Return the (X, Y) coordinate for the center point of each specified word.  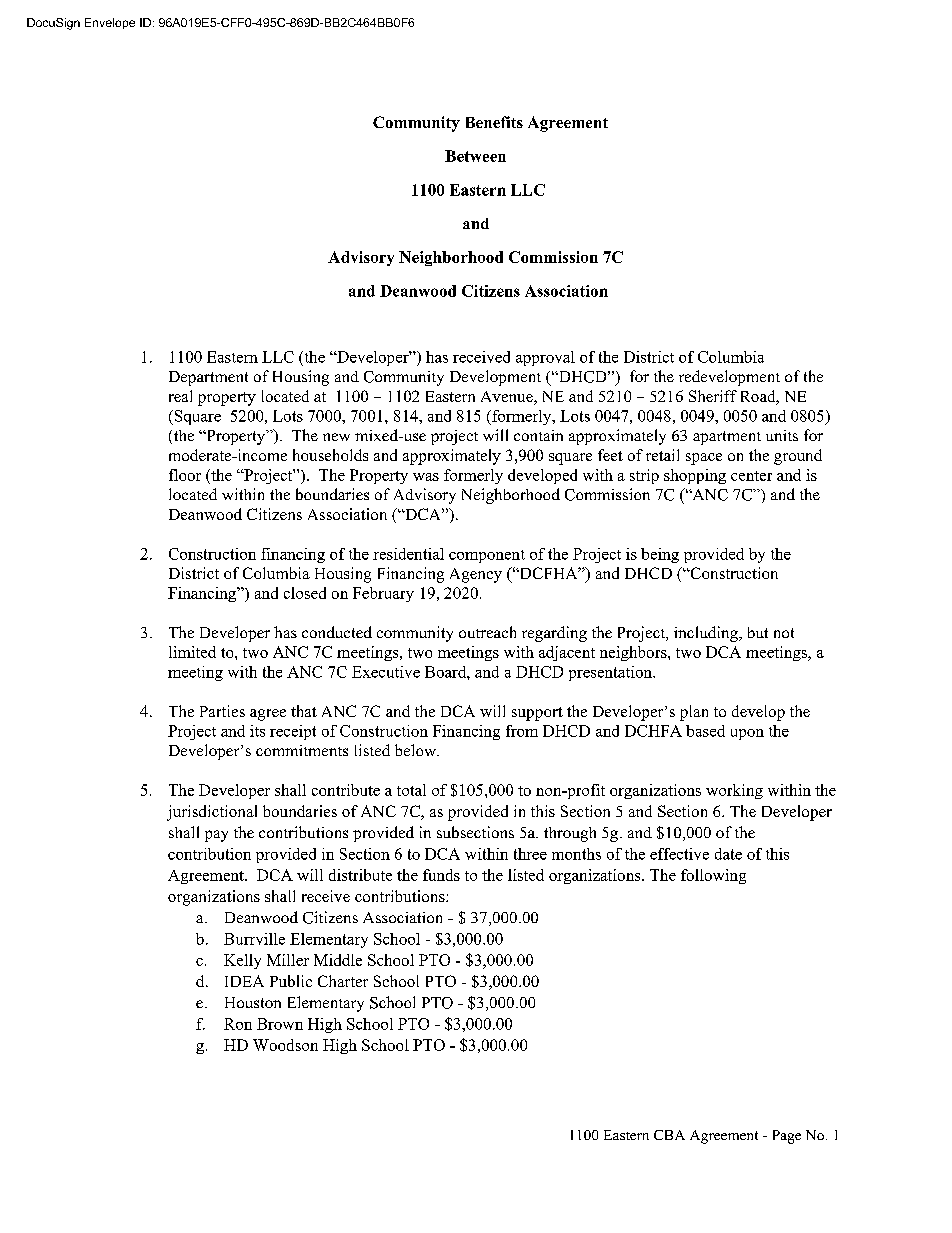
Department (208, 378)
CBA (669, 1135)
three (530, 854)
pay (216, 836)
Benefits (494, 122)
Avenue (508, 398)
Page (787, 1137)
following (713, 876)
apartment (727, 438)
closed (305, 593)
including (707, 634)
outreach (487, 632)
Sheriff (713, 396)
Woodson (285, 1045)
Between (475, 156)
